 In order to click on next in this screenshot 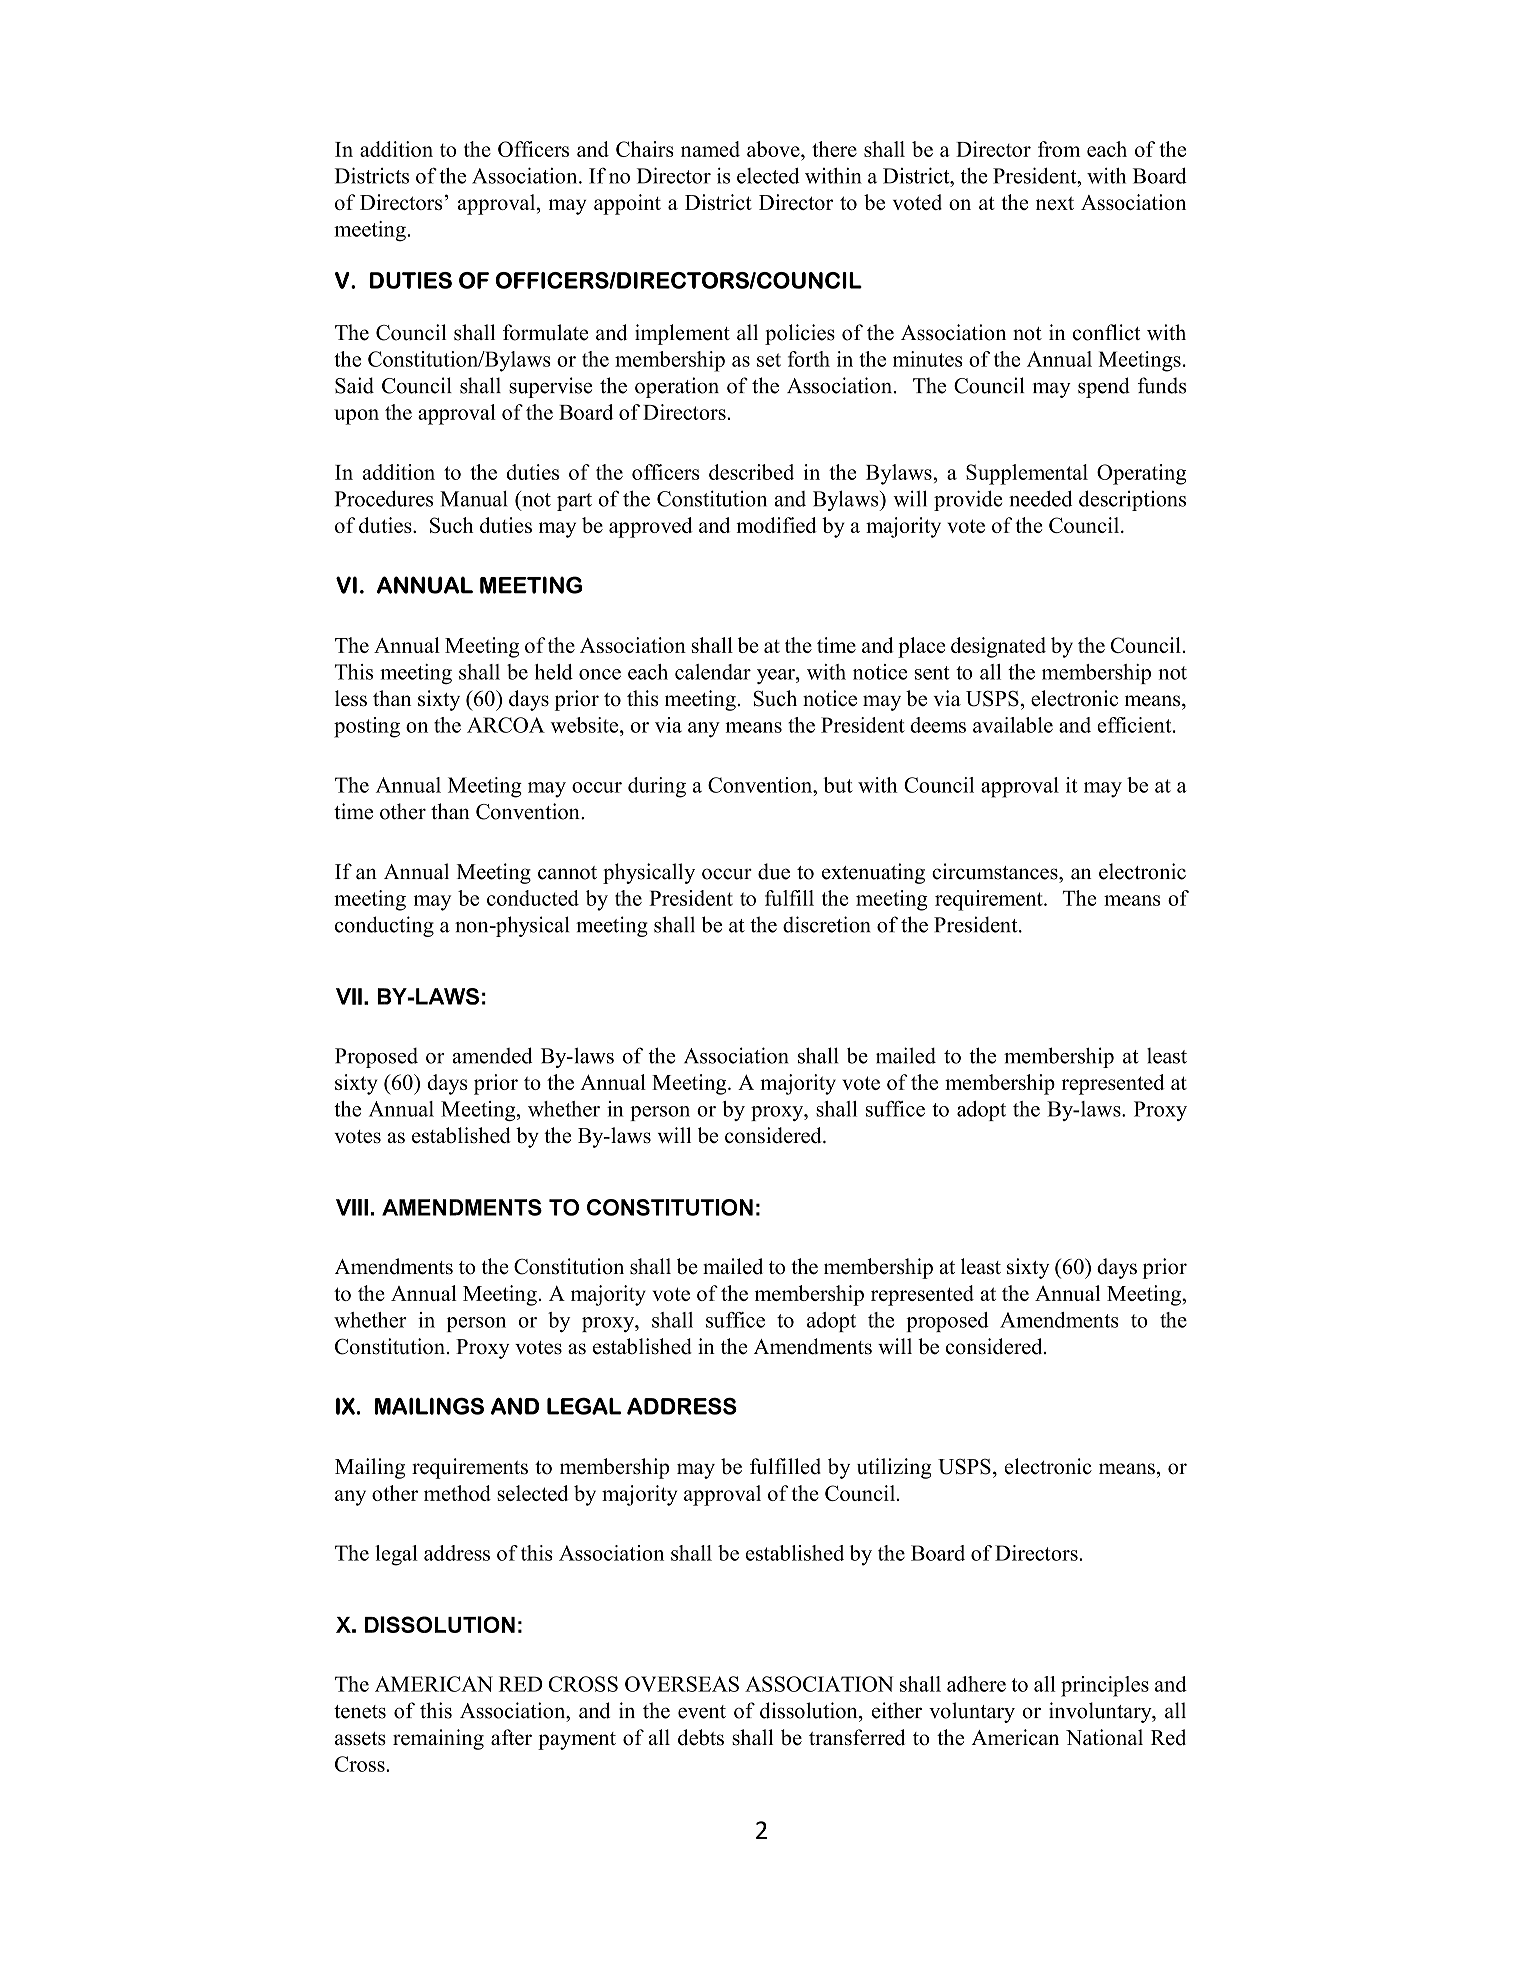, I will do `click(1055, 203)`.
